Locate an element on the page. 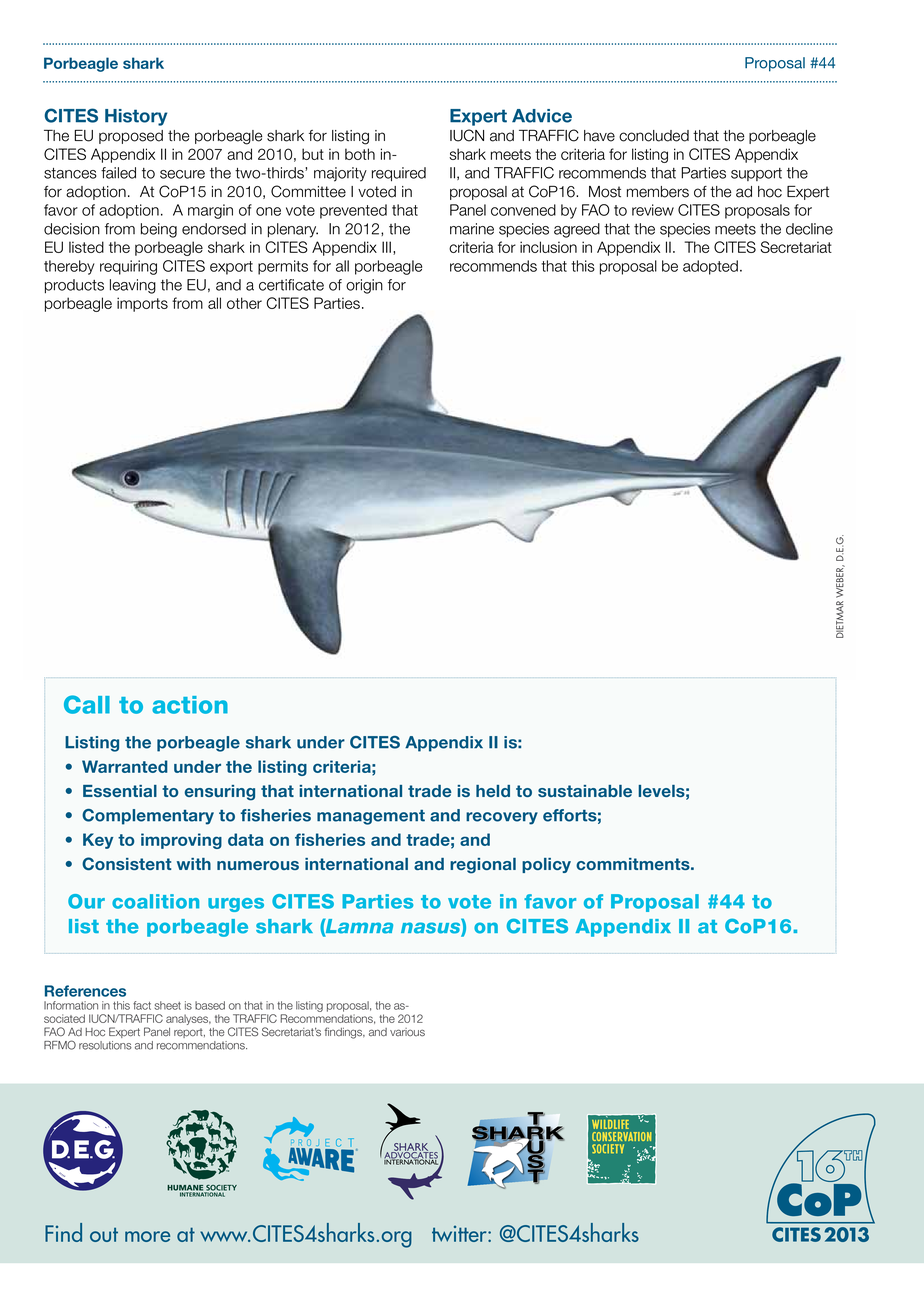 The height and width of the document is (1308, 924). required is located at coordinates (399, 174).
